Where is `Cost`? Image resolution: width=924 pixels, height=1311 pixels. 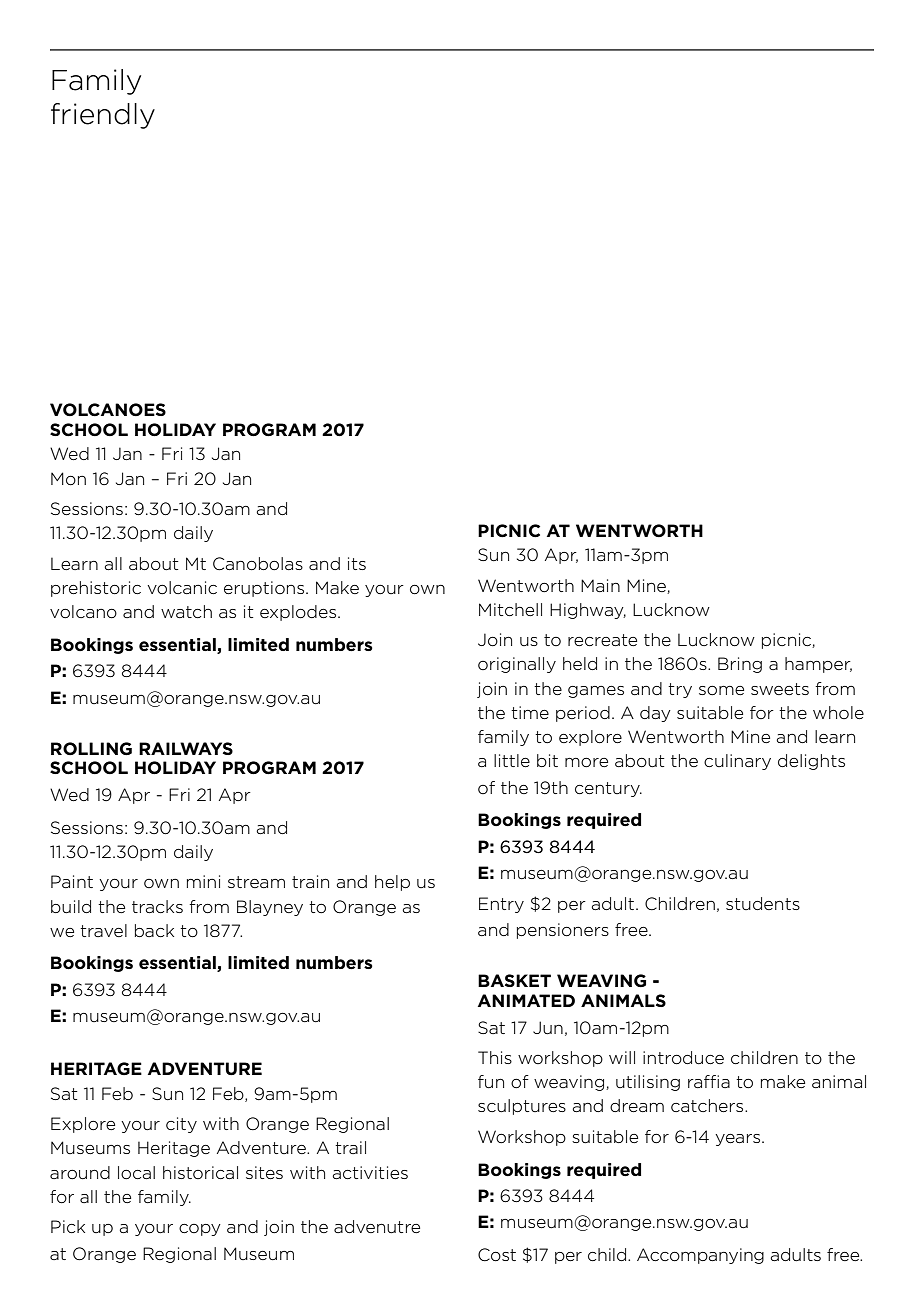
Cost is located at coordinates (497, 1255).
